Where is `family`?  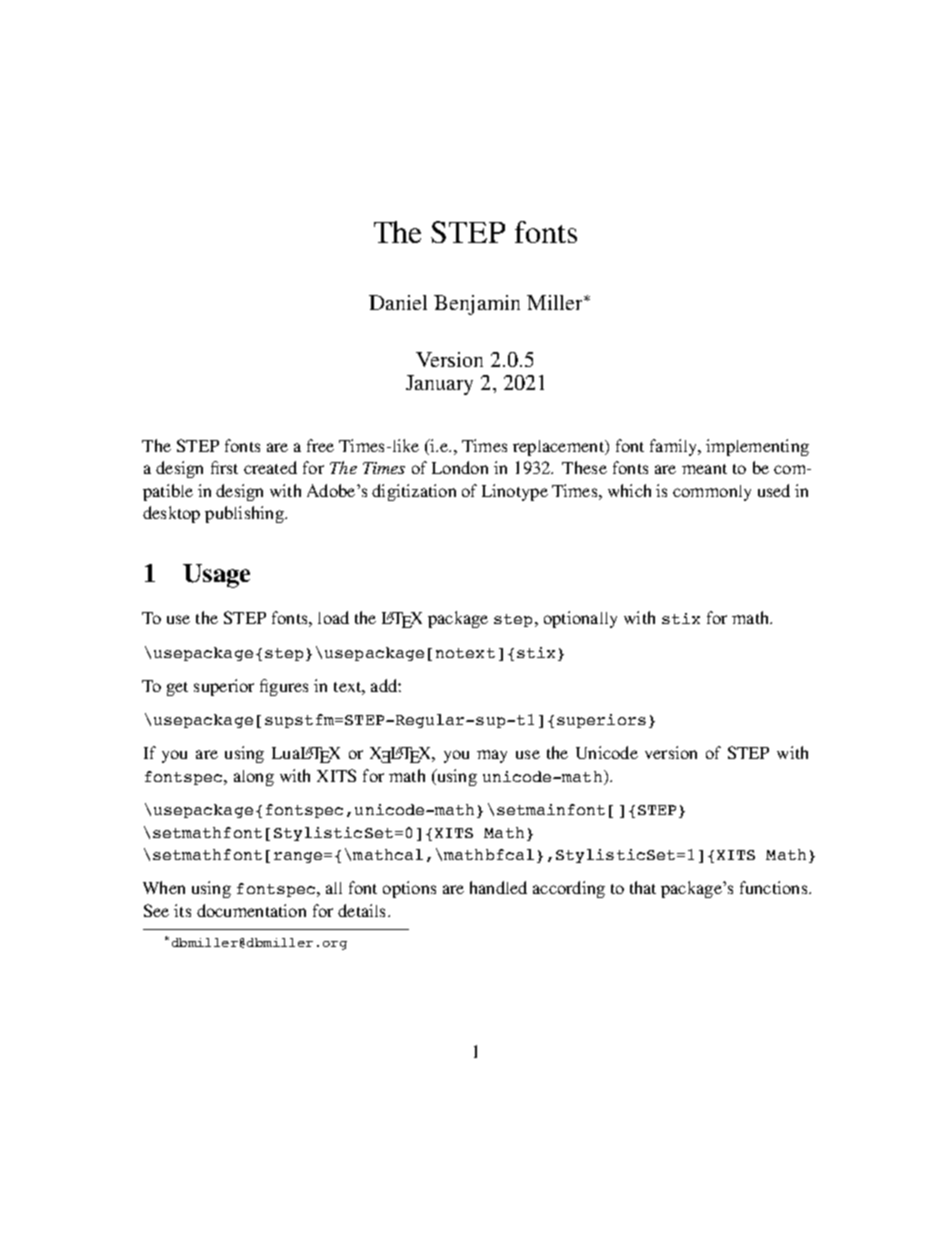 family is located at coordinates (675, 447).
